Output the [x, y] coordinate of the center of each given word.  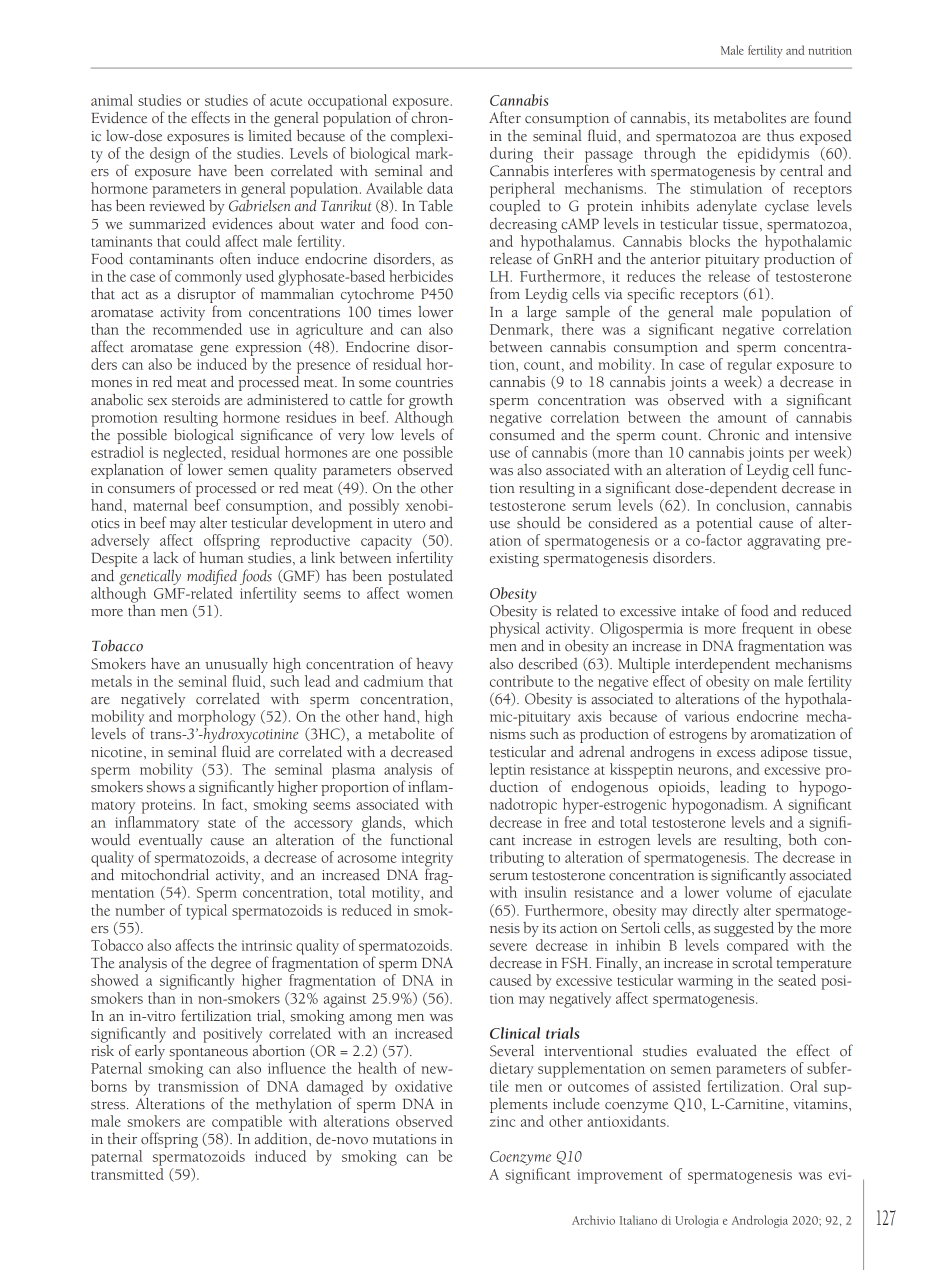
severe [508, 947]
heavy [434, 665]
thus [780, 136]
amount [742, 418]
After [505, 117]
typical [206, 912]
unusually [236, 665]
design [170, 155]
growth [431, 401]
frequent [767, 631]
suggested [744, 928]
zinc [502, 1121]
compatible [247, 1124]
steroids [196, 400]
